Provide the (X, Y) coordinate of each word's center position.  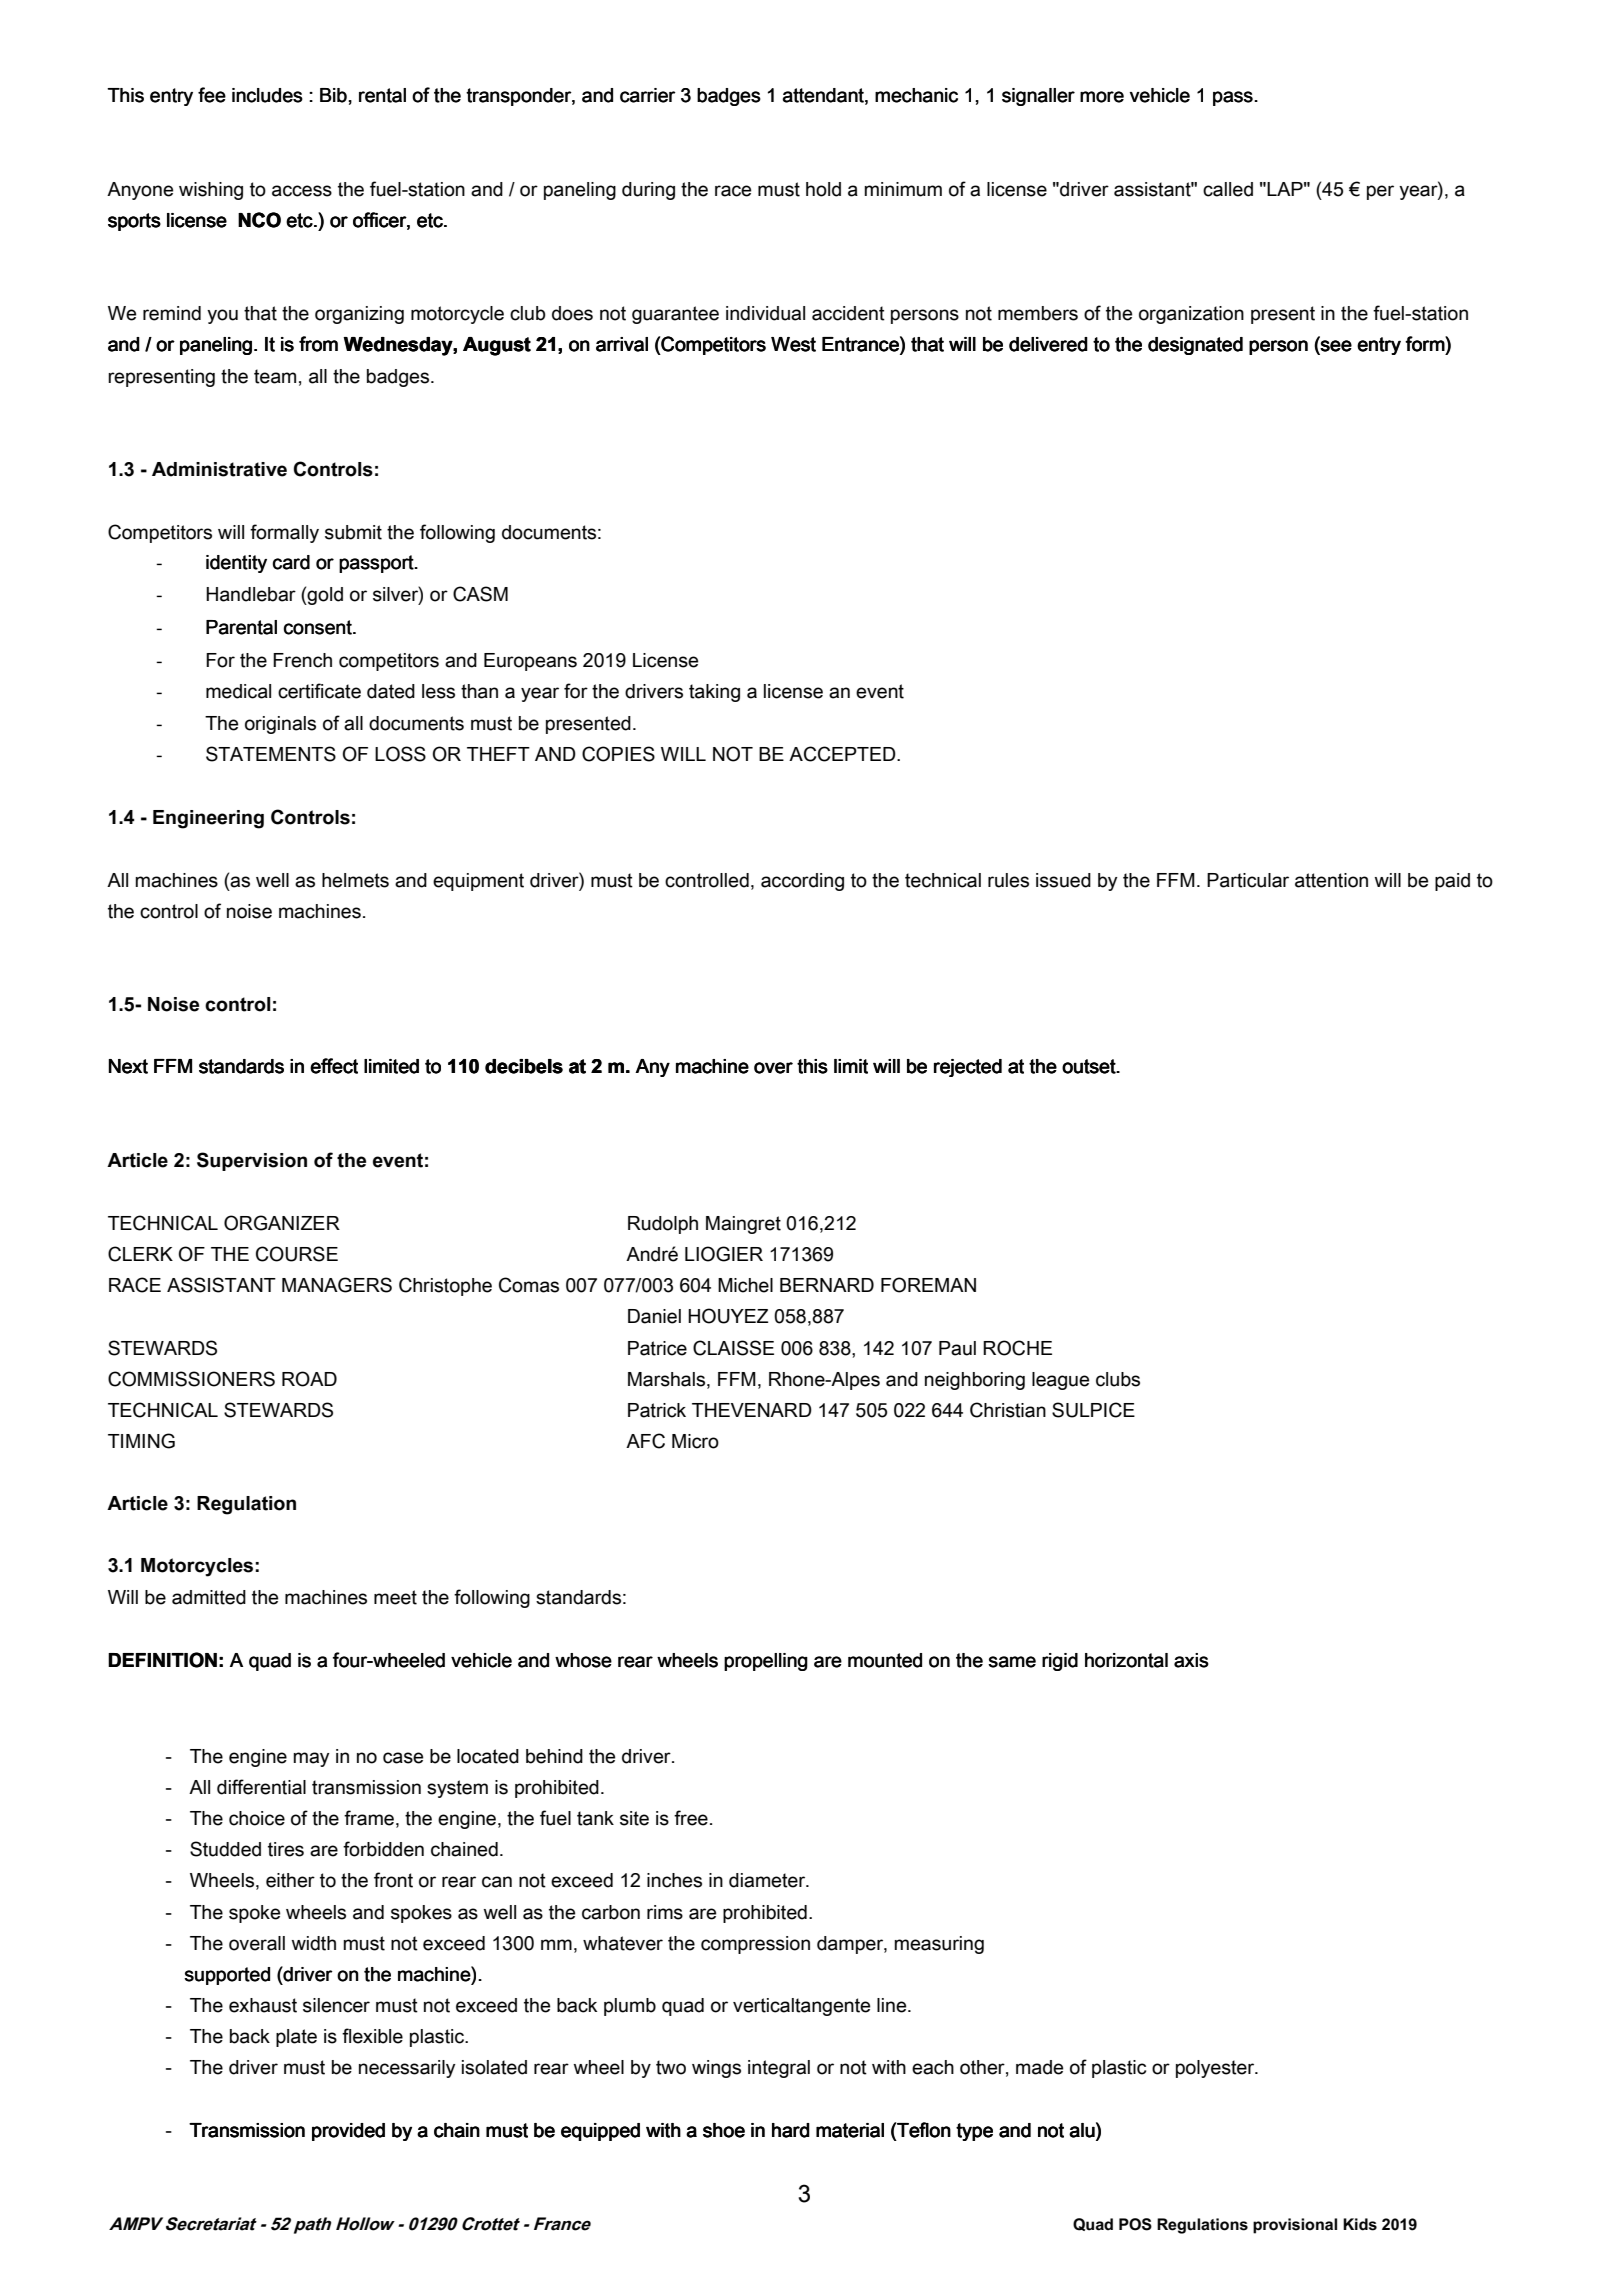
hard (791, 2130)
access (302, 191)
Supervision (252, 1161)
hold (823, 189)
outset (1090, 1066)
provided (348, 2132)
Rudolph (663, 1225)
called (1228, 189)
